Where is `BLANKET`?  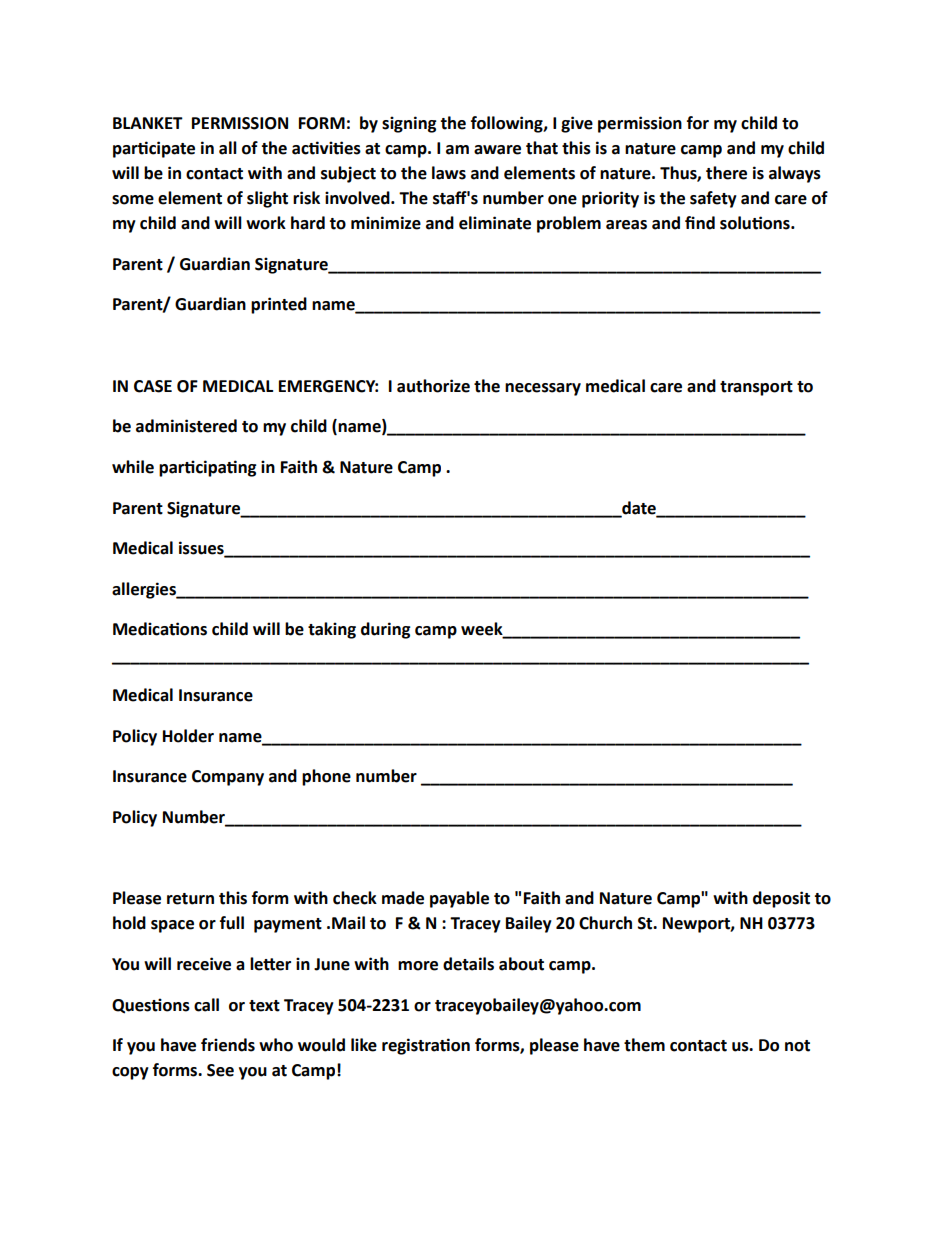 BLANKET is located at coordinates (148, 123).
